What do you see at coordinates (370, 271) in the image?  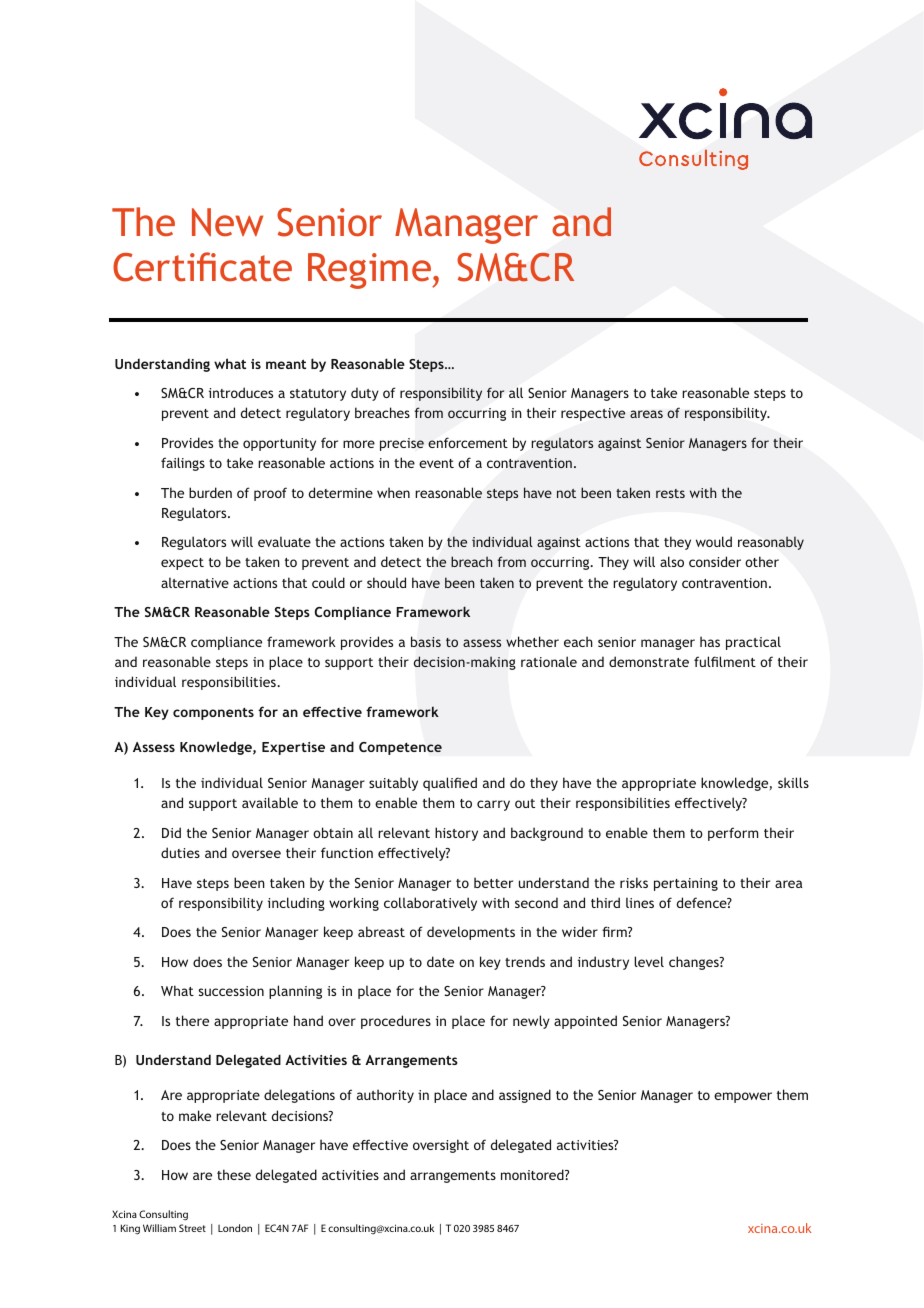 I see `Regime` at bounding box center [370, 271].
